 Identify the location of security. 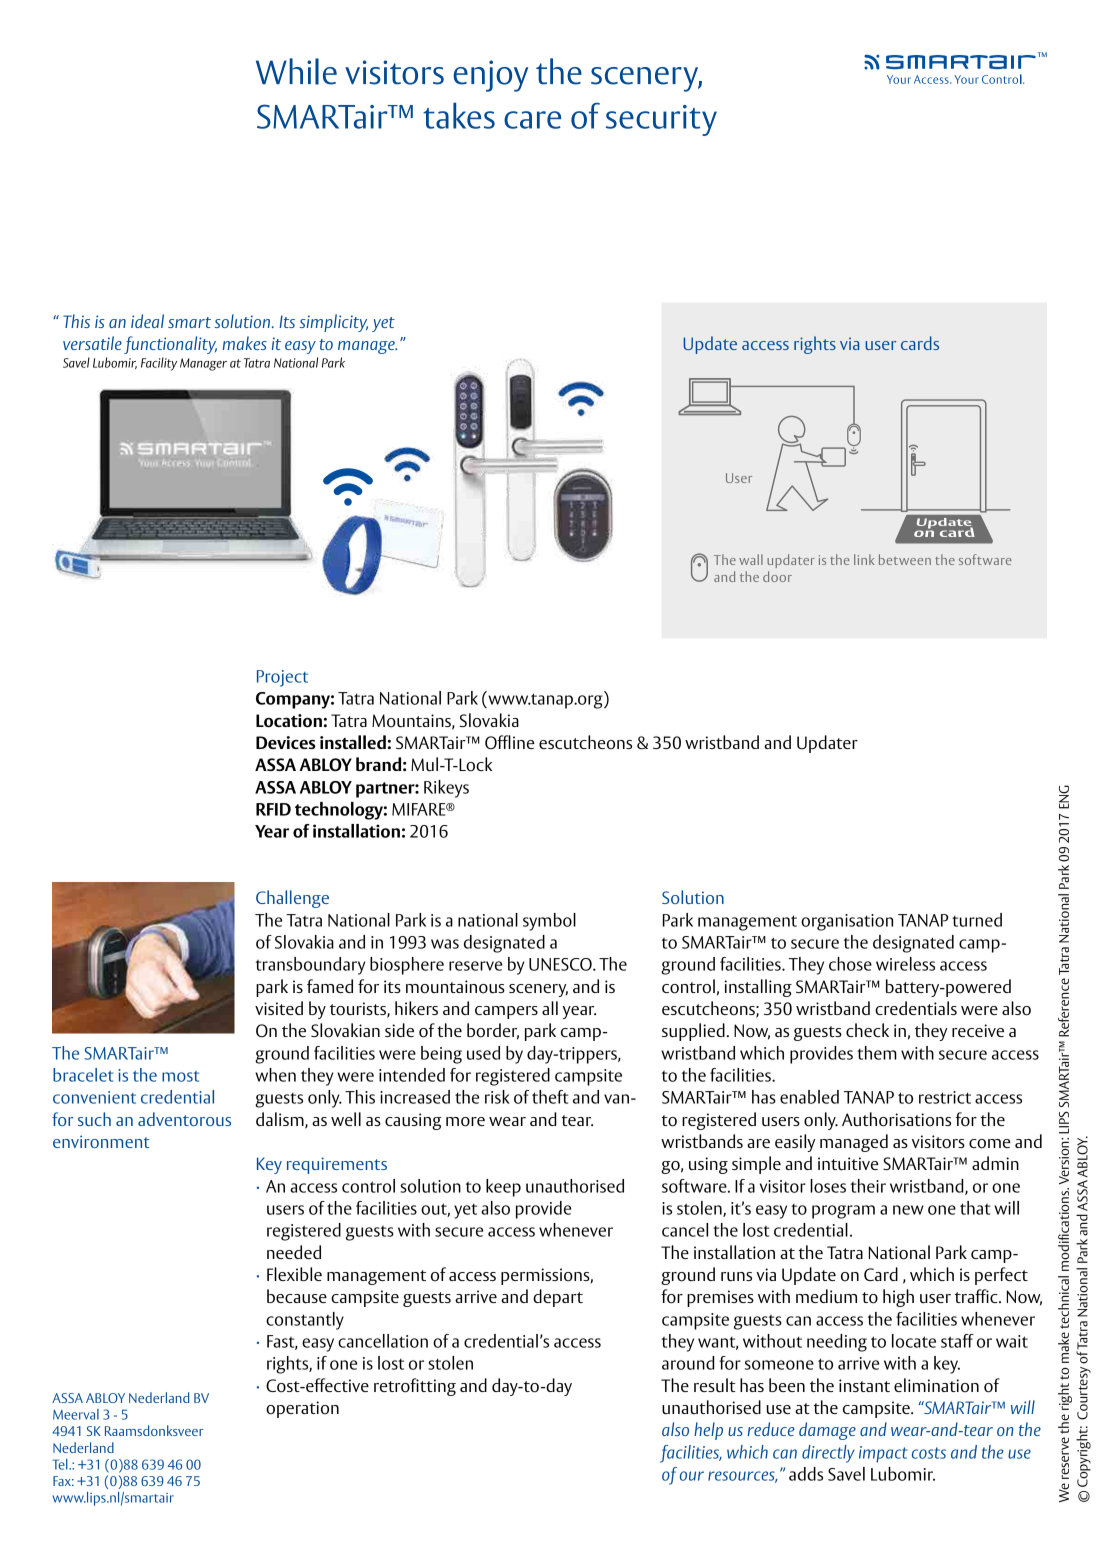
(661, 120).
